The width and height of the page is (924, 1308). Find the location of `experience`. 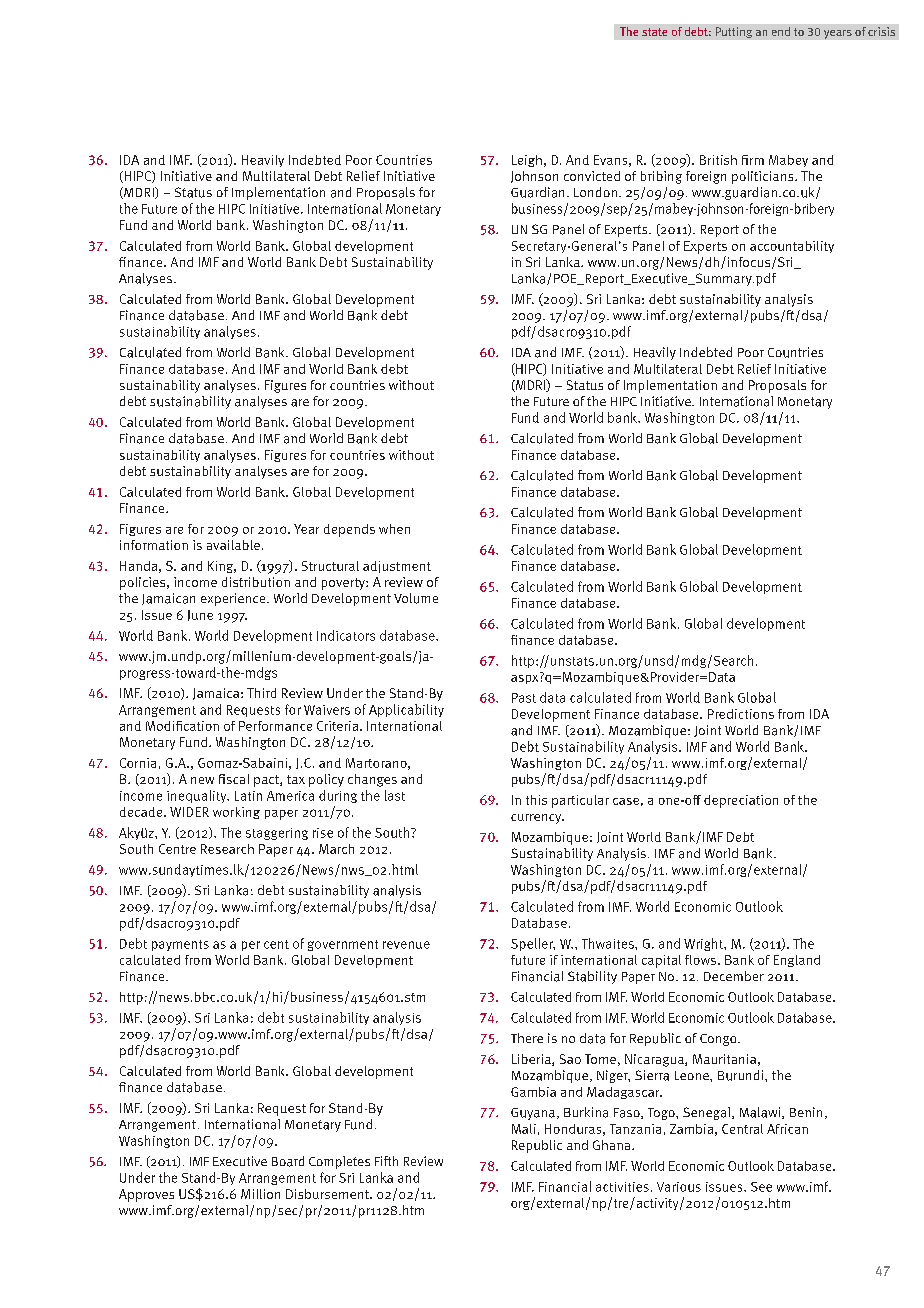

experience is located at coordinates (234, 599).
